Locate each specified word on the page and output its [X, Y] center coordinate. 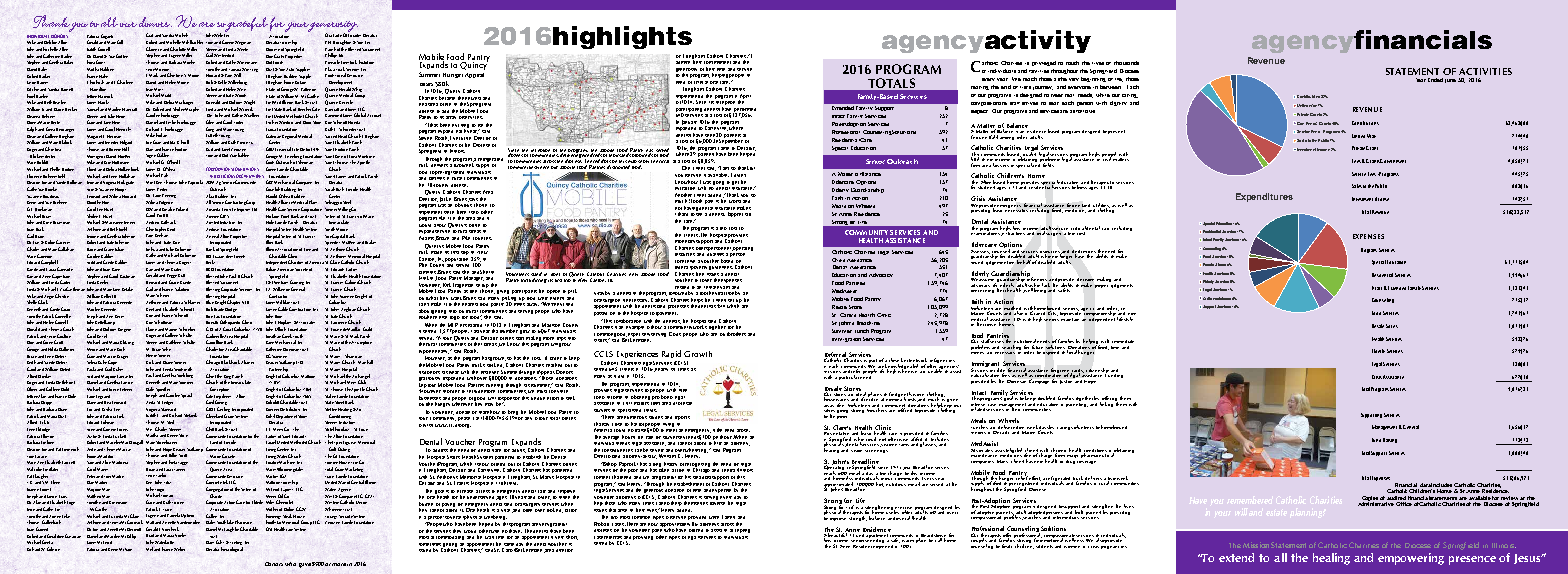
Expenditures [1264, 197]
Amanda [213, 209]
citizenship [1097, 371]
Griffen [122, 56]
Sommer [186, 382]
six [673, 369]
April [745, 97]
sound [977, 260]
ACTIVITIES [1485, 71]
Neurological [232, 549]
